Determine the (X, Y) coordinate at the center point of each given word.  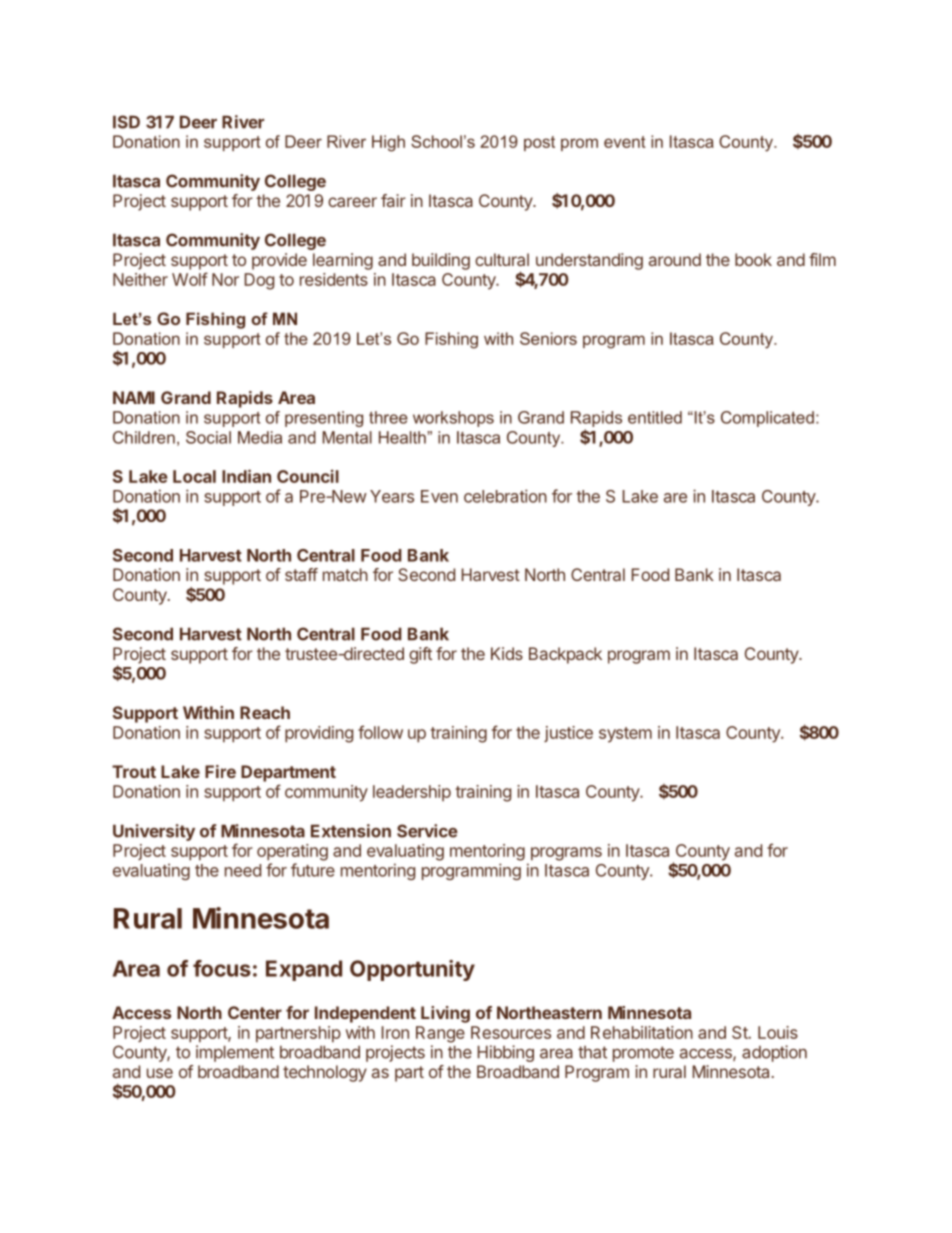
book (753, 259)
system (625, 735)
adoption (774, 1053)
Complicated (767, 419)
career (352, 202)
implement (235, 1053)
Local (194, 476)
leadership (412, 793)
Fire (220, 771)
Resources (511, 1032)
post (539, 143)
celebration (505, 496)
